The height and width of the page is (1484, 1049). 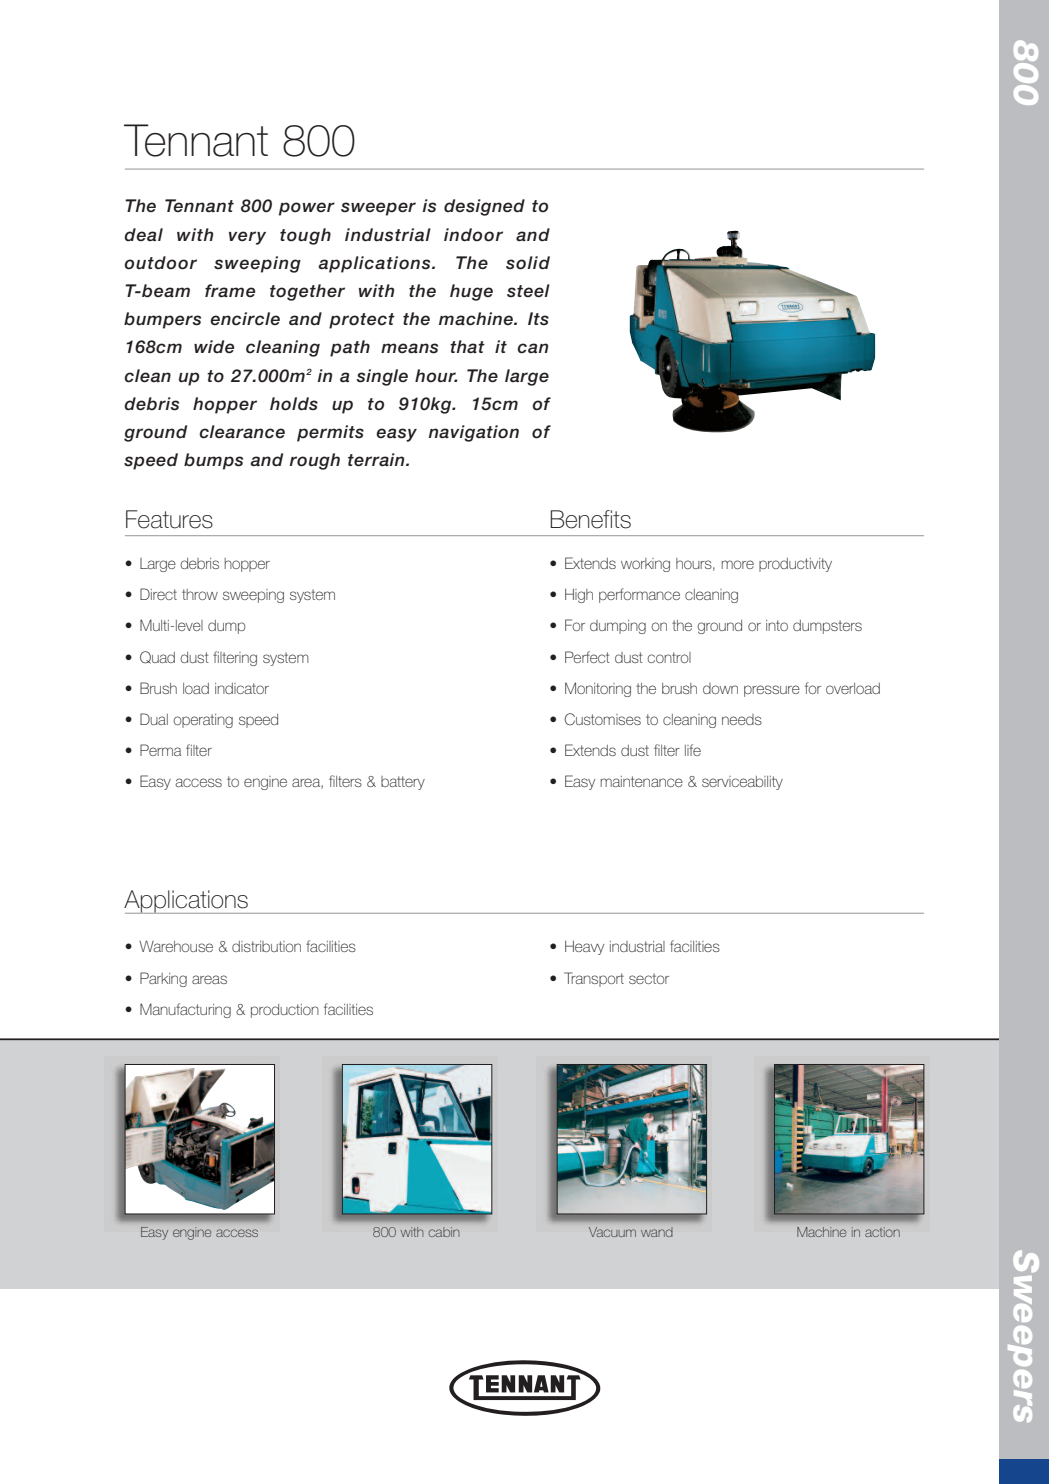 What do you see at coordinates (772, 691) in the page?
I see `pressure` at bounding box center [772, 691].
